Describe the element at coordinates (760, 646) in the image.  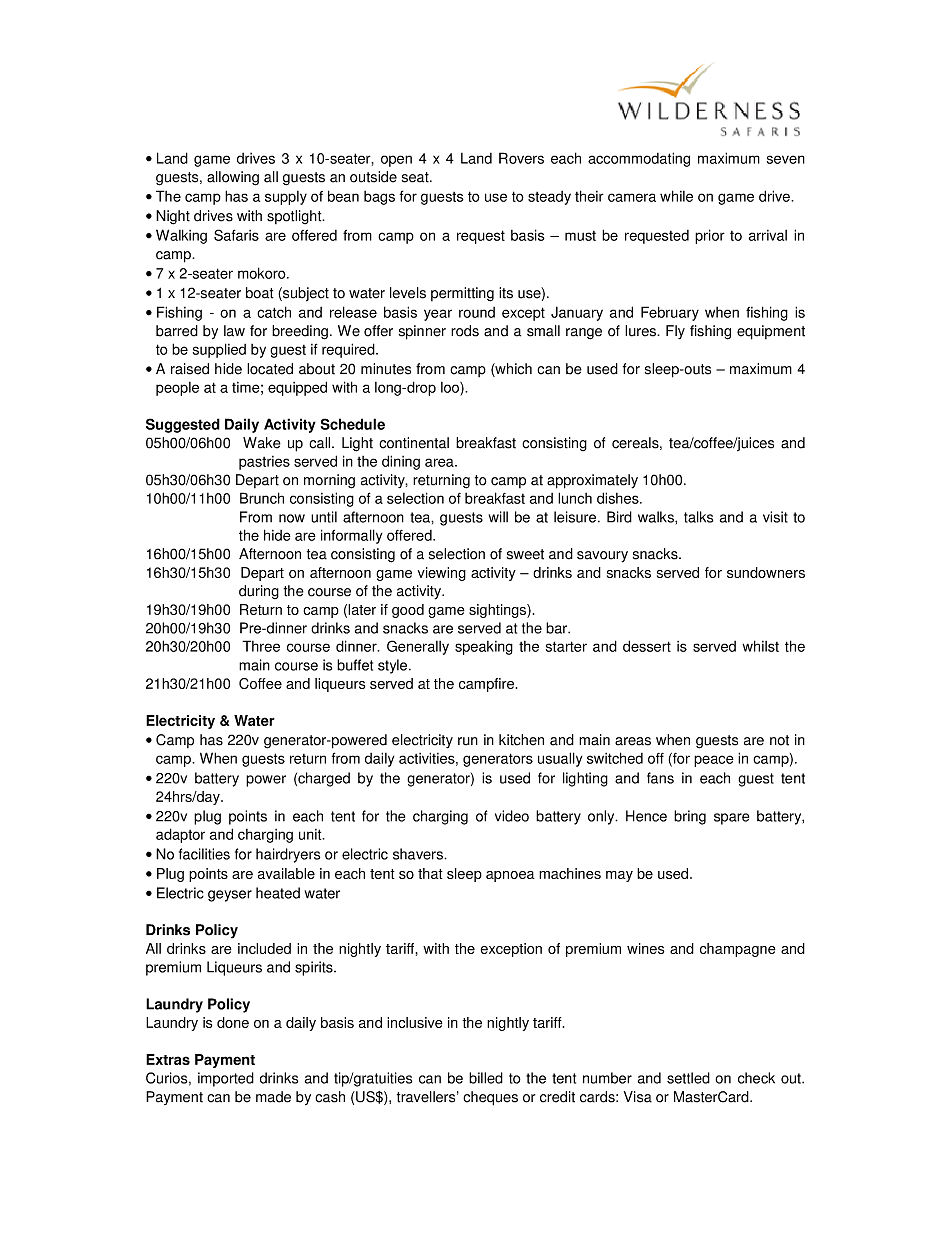
I see `whilst` at that location.
